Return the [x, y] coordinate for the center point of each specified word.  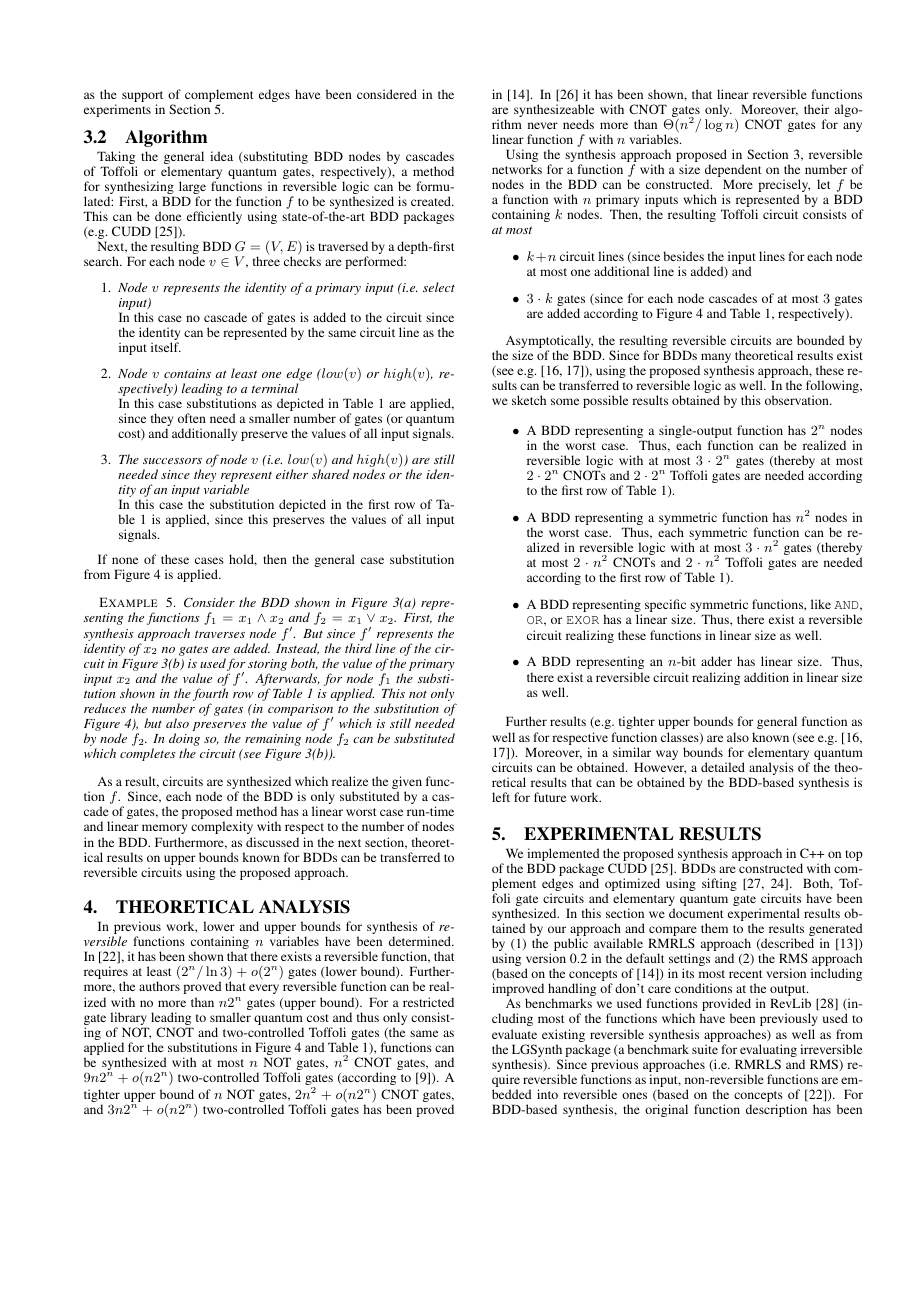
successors [172, 461]
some [565, 401]
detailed [723, 767]
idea [221, 156]
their [816, 109]
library [129, 1020]
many [716, 359]
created [432, 201]
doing [184, 741]
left [501, 797]
